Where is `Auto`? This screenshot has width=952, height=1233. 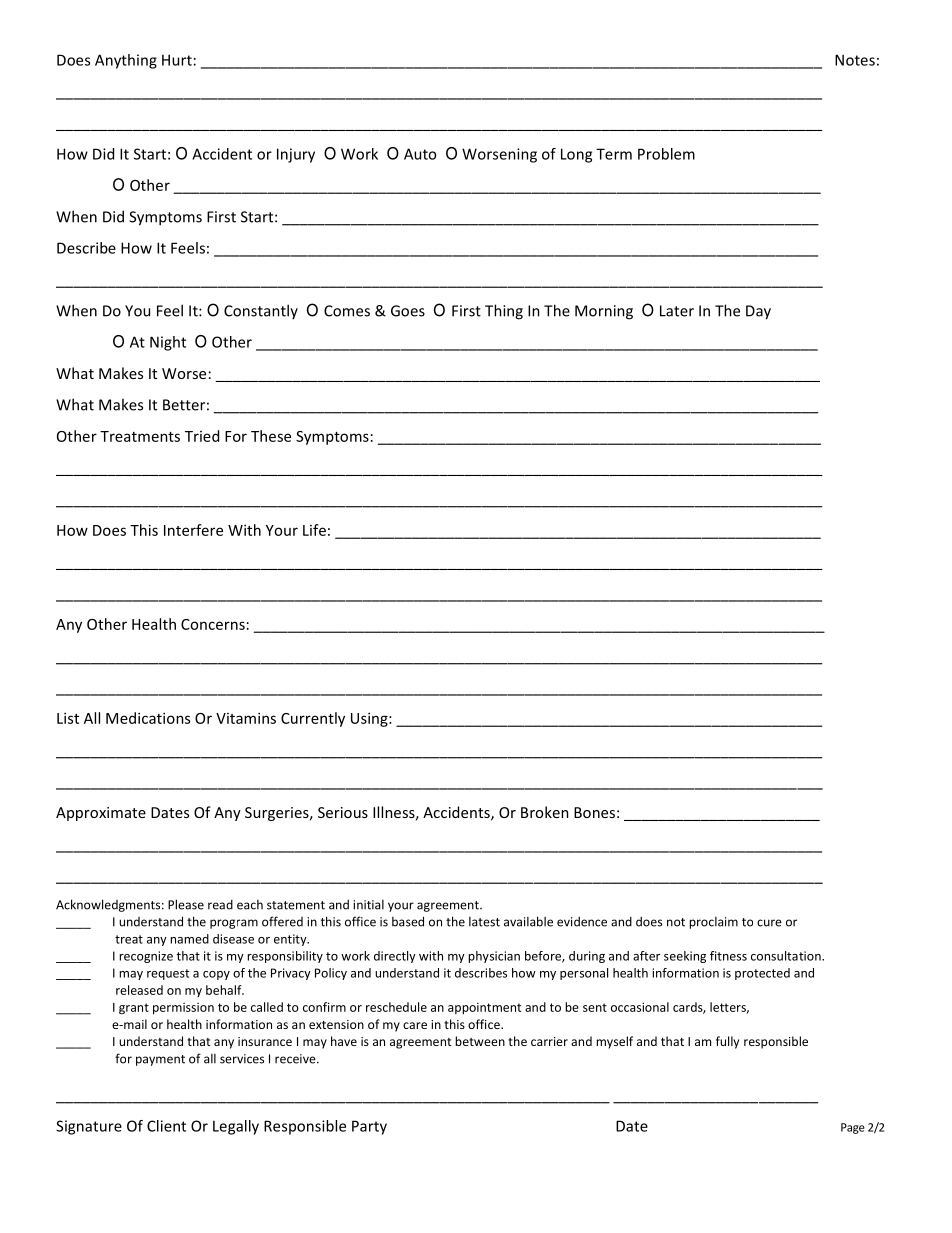 Auto is located at coordinates (420, 154).
